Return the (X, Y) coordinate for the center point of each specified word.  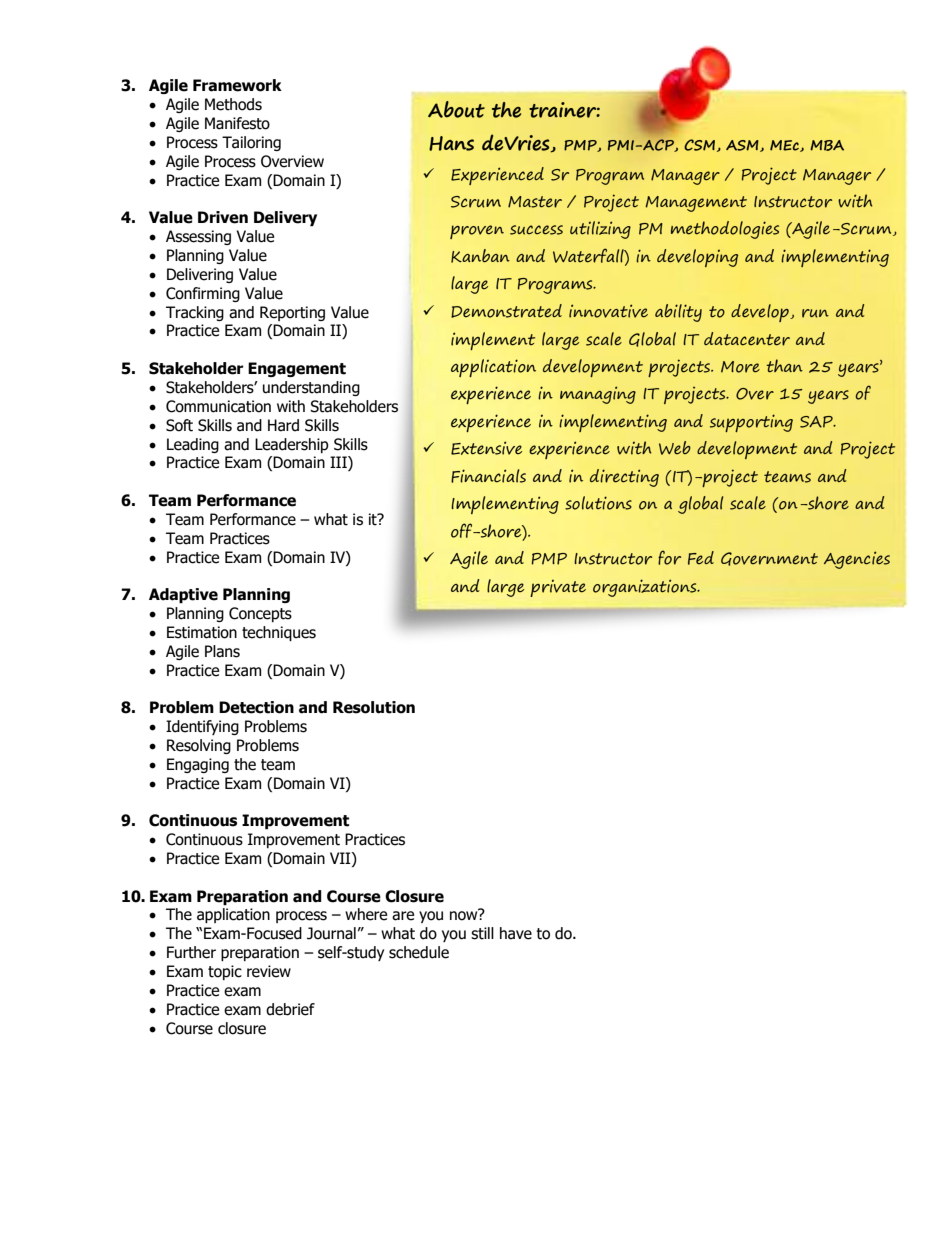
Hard (283, 425)
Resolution (374, 707)
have (516, 933)
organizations (646, 588)
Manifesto (237, 123)
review (269, 971)
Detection (256, 707)
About (456, 109)
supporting (751, 423)
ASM (743, 146)
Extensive (486, 448)
